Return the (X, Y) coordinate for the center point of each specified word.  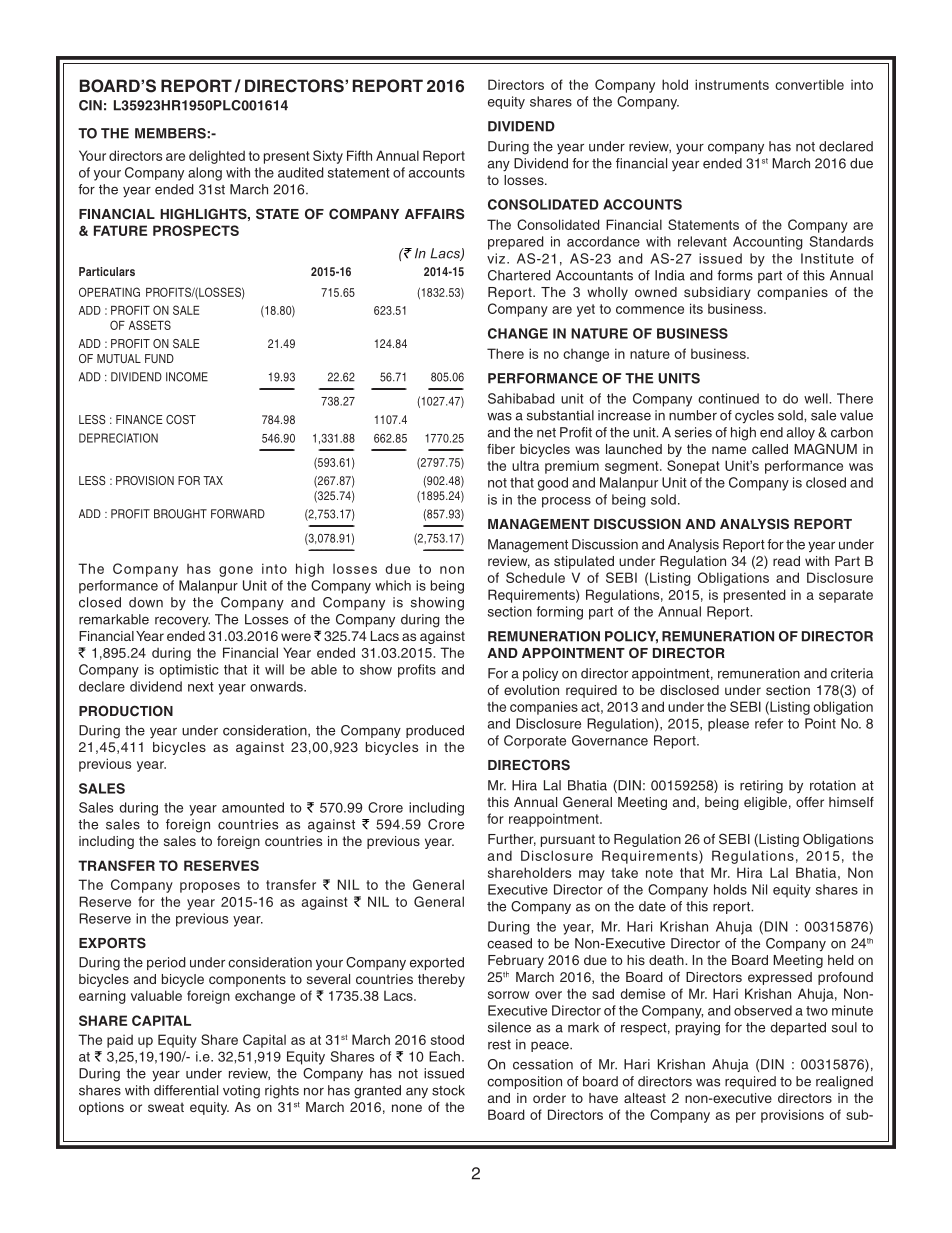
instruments (732, 84)
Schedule (535, 577)
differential (186, 1090)
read (786, 561)
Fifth (359, 155)
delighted (217, 157)
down (146, 602)
